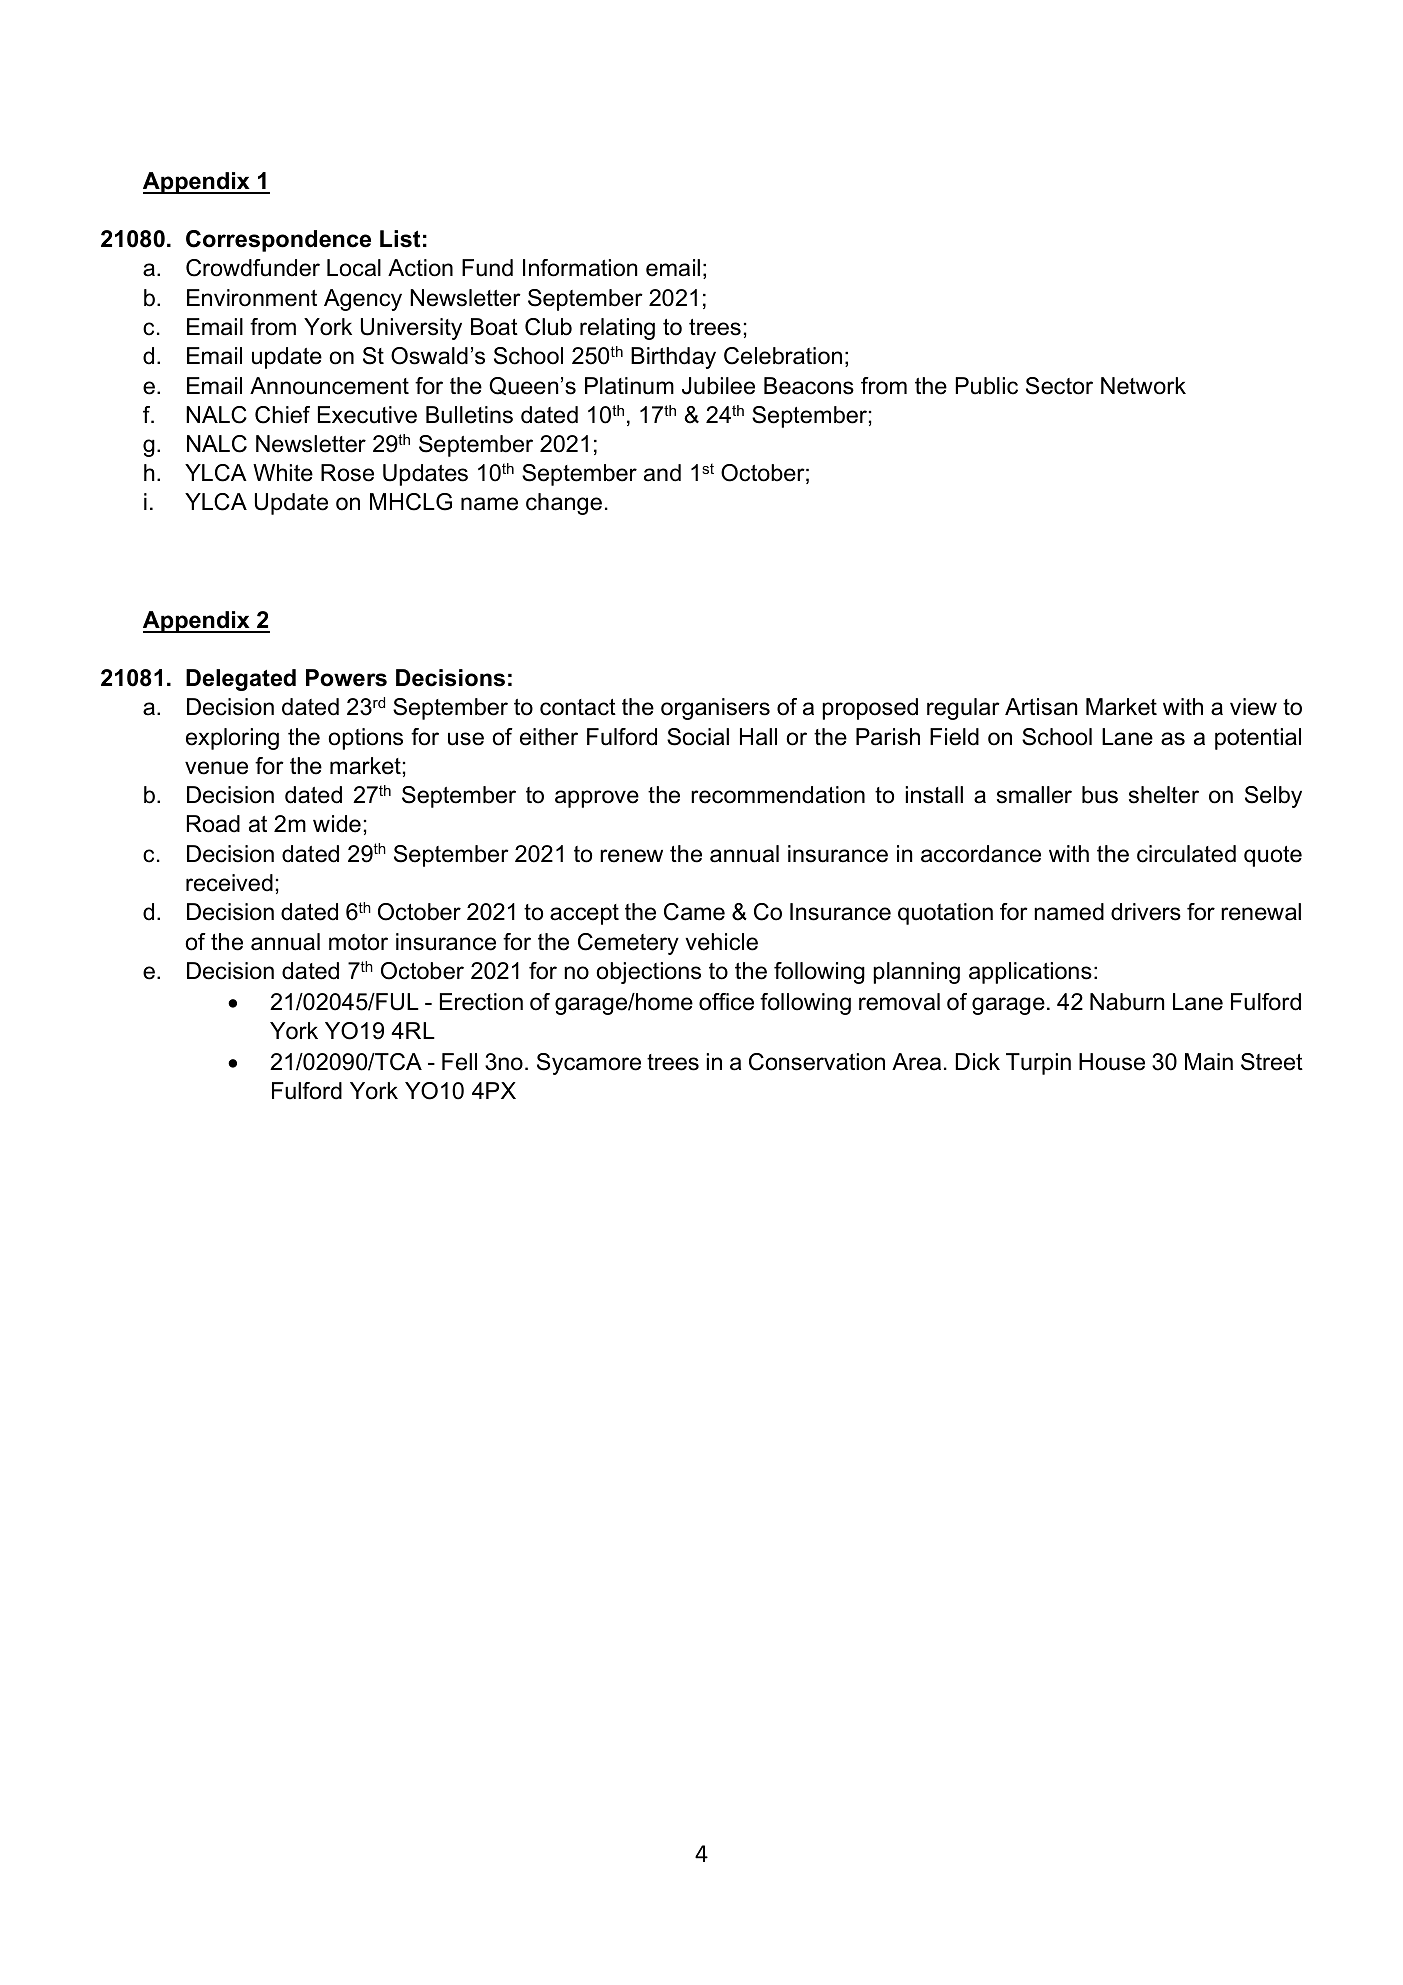 The height and width of the screenshot is (1985, 1403). I want to click on Information, so click(580, 268).
